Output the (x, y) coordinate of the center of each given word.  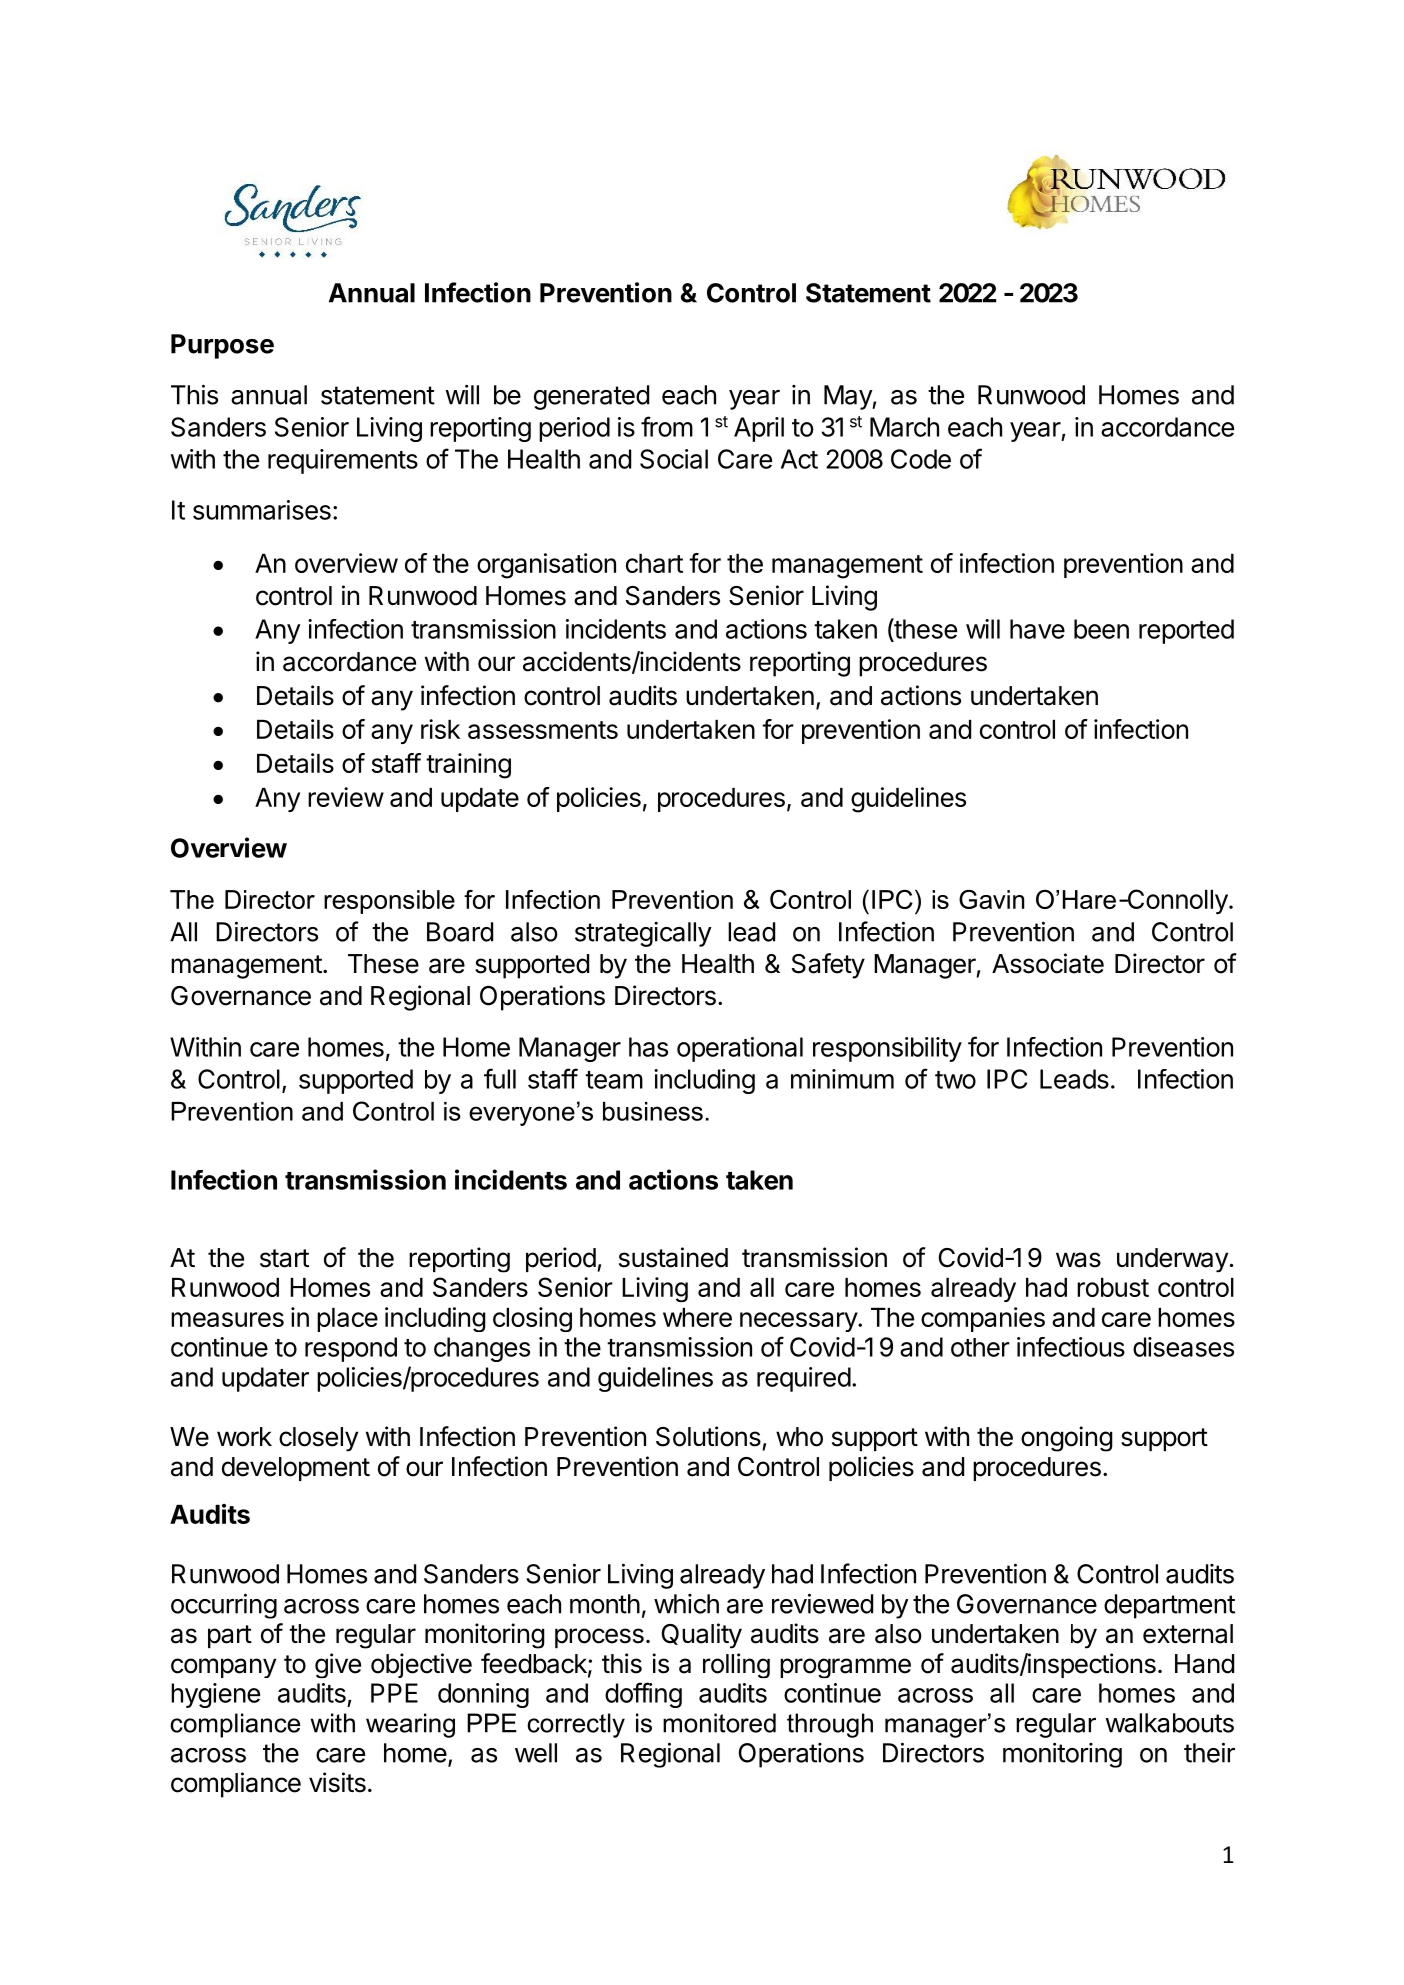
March (904, 427)
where (697, 1317)
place (347, 1320)
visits (337, 1782)
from (667, 426)
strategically (643, 934)
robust (1113, 1287)
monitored (719, 1723)
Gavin (991, 899)
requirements (343, 461)
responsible (389, 902)
